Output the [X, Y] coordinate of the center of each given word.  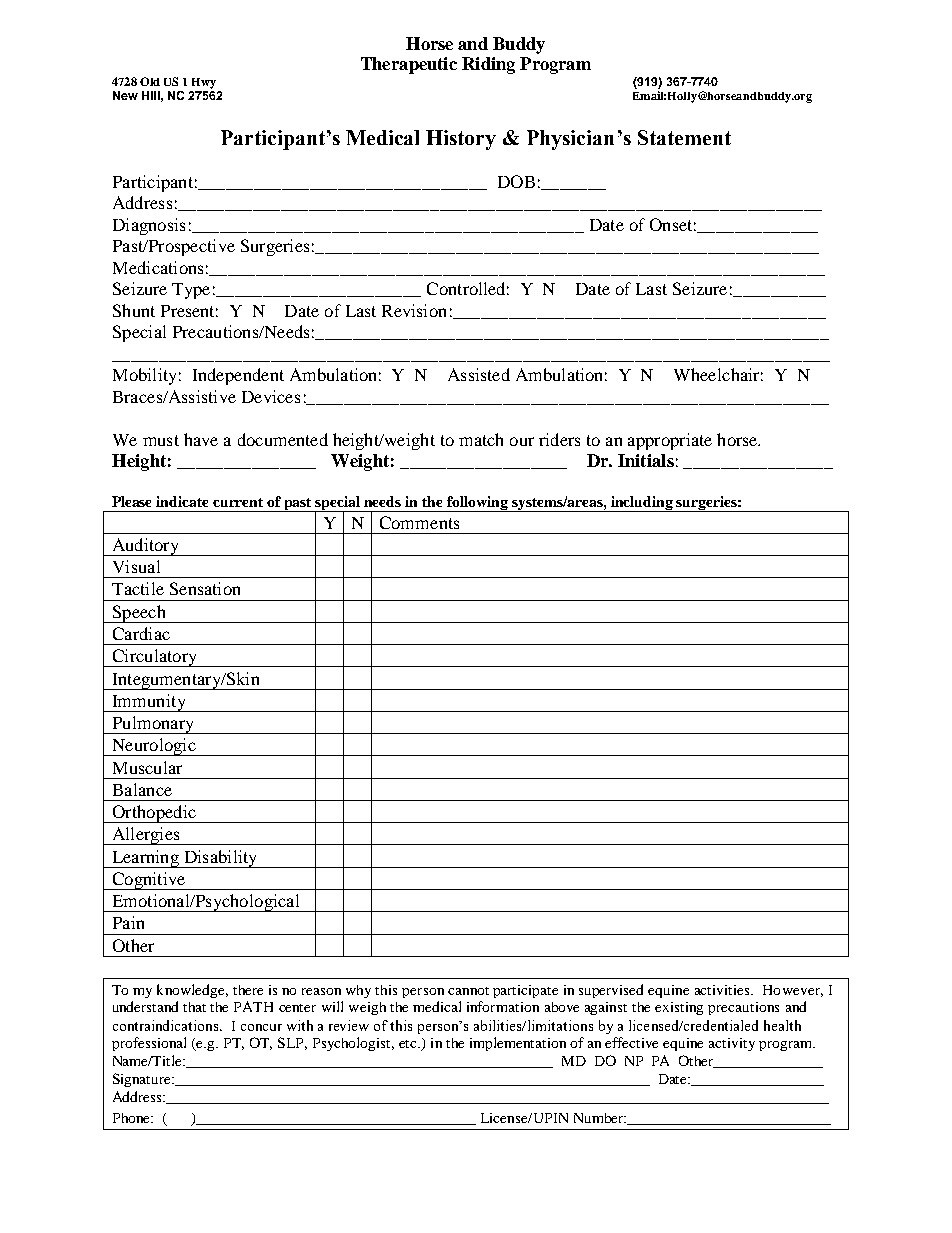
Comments [419, 522]
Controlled [468, 288]
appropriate [670, 441]
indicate [182, 501]
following [478, 504]
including [642, 504]
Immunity [149, 703]
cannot [468, 991]
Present [189, 311]
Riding [488, 65]
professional [149, 1044]
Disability [221, 859]
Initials [646, 460]
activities [723, 990]
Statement [684, 137]
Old [150, 81]
